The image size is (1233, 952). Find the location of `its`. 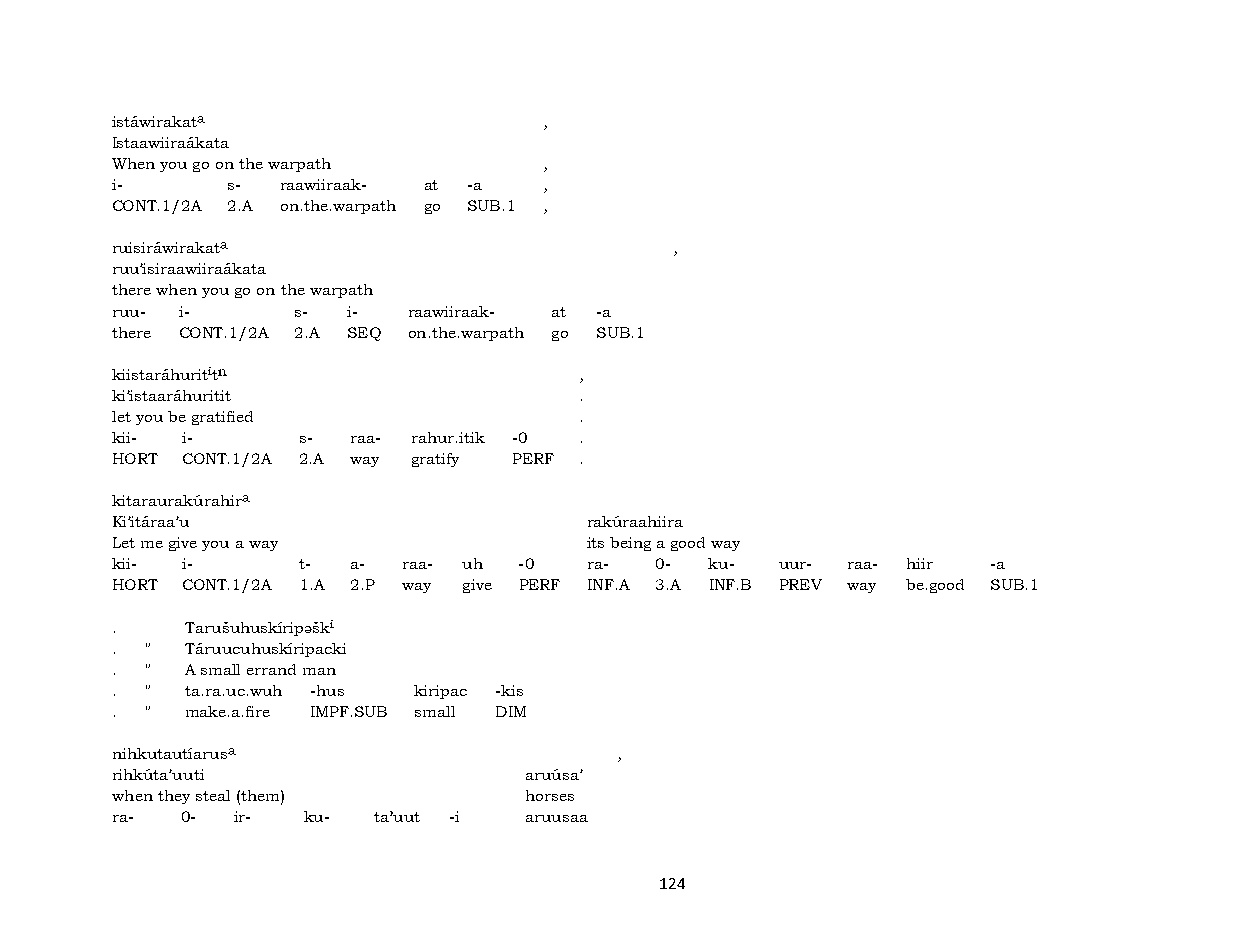

its is located at coordinates (595, 542).
